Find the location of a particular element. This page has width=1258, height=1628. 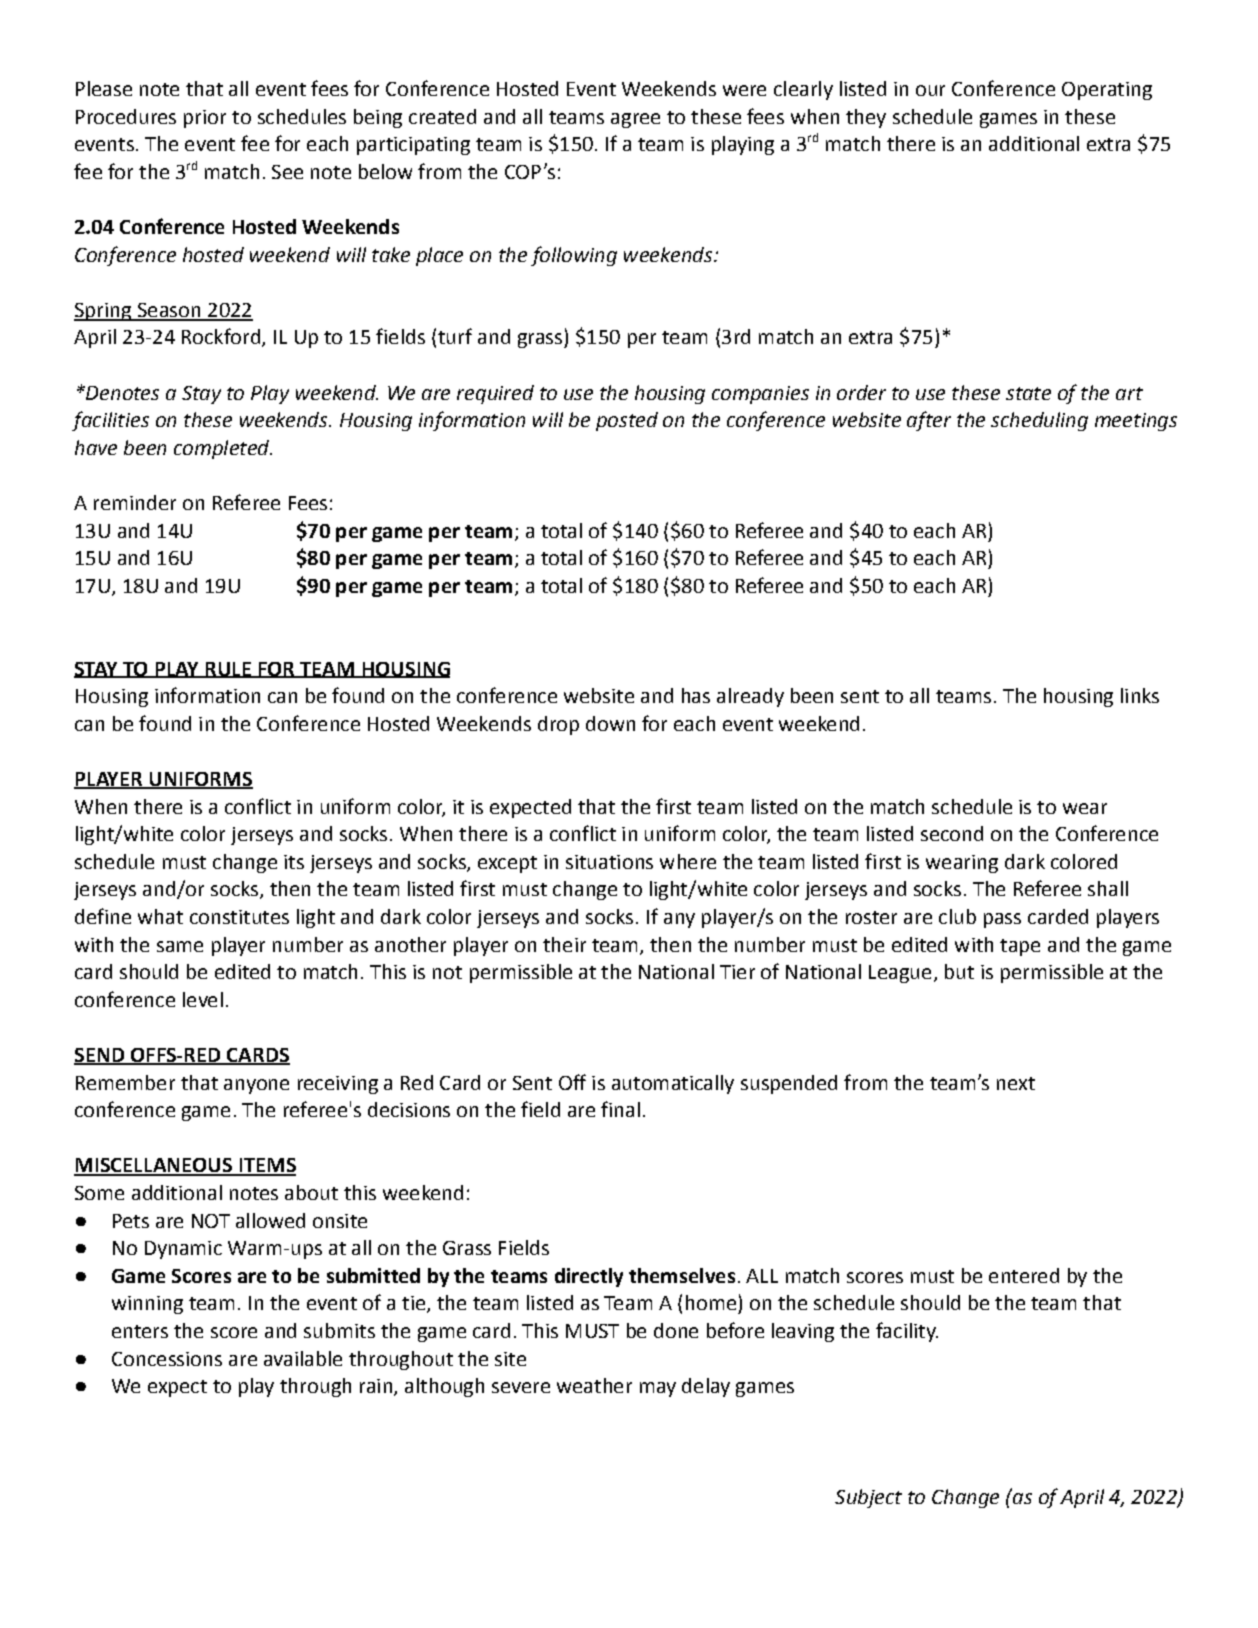

prior is located at coordinates (205, 119).
